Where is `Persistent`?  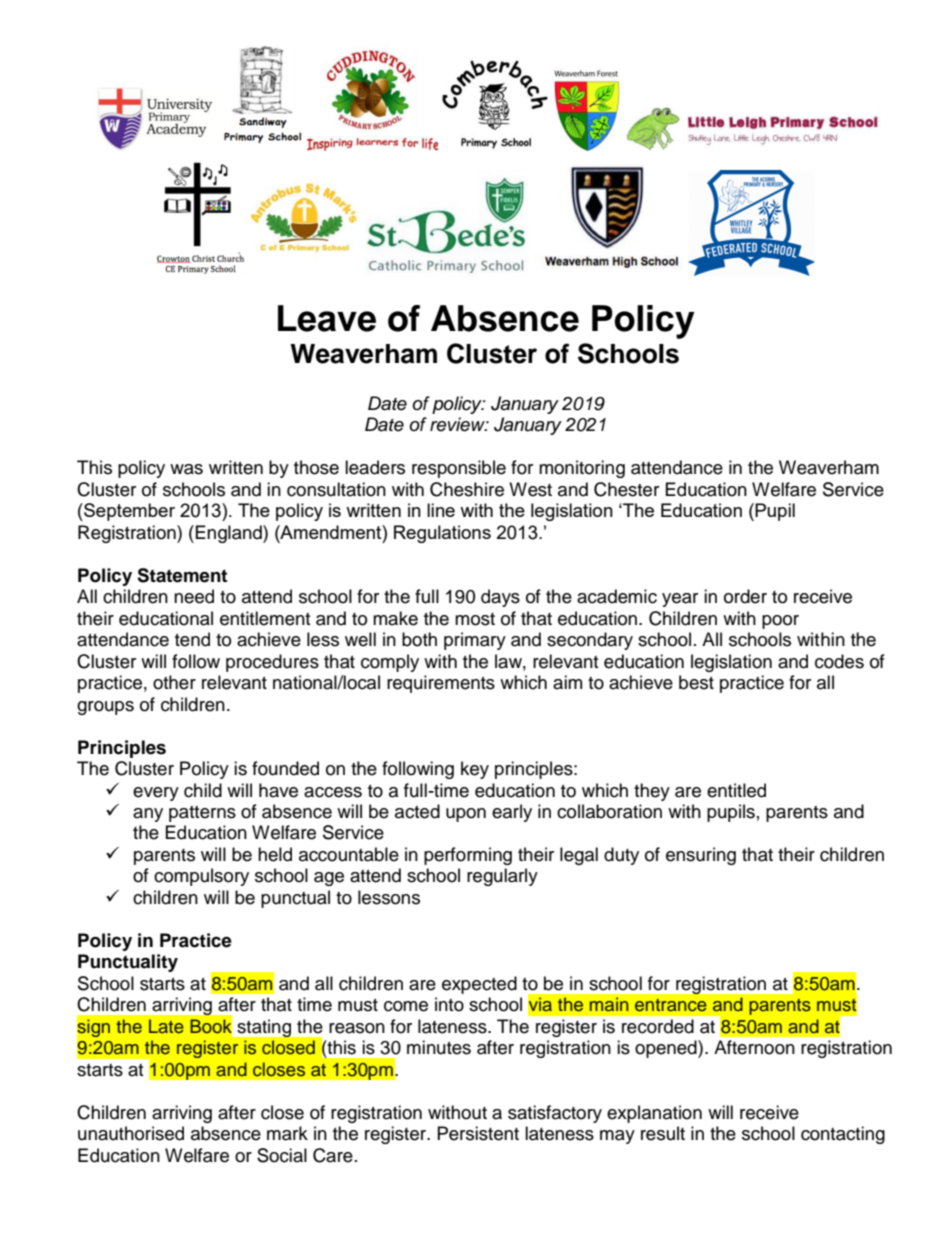 Persistent is located at coordinates (478, 1133).
